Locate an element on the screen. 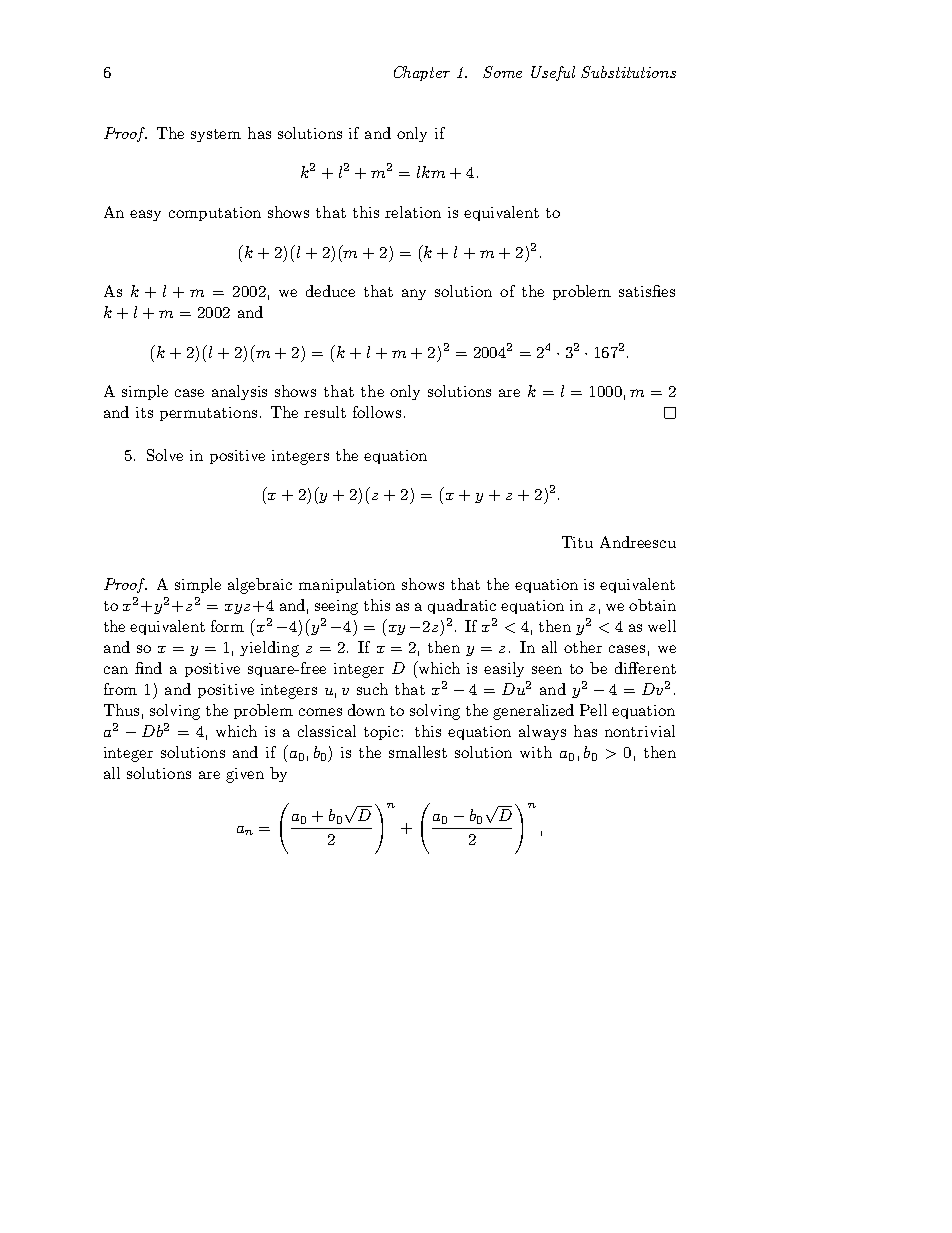 This screenshot has width=952, height=1233. permutations is located at coordinates (208, 414).
